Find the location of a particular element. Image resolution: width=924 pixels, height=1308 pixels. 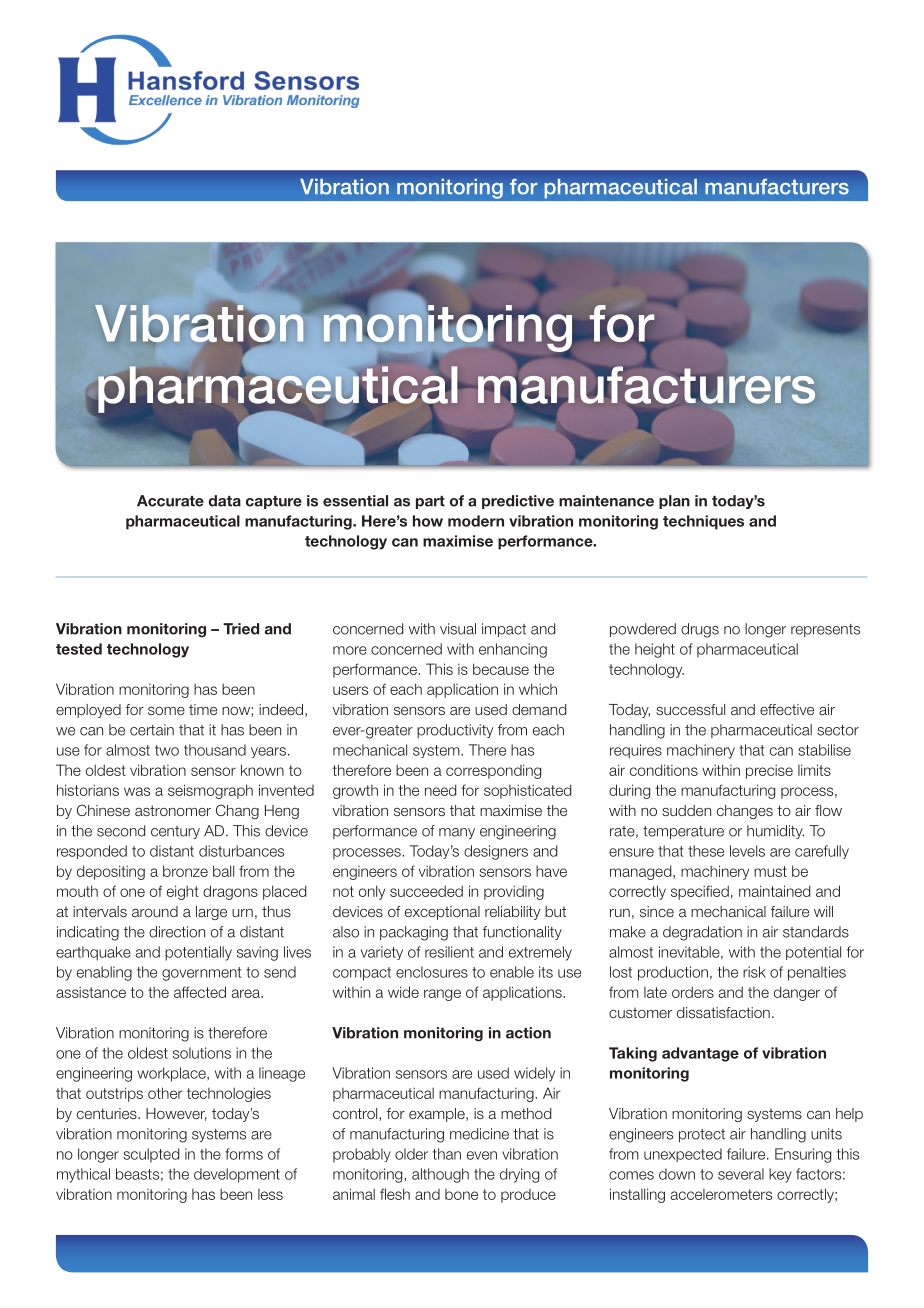

century is located at coordinates (175, 832).
